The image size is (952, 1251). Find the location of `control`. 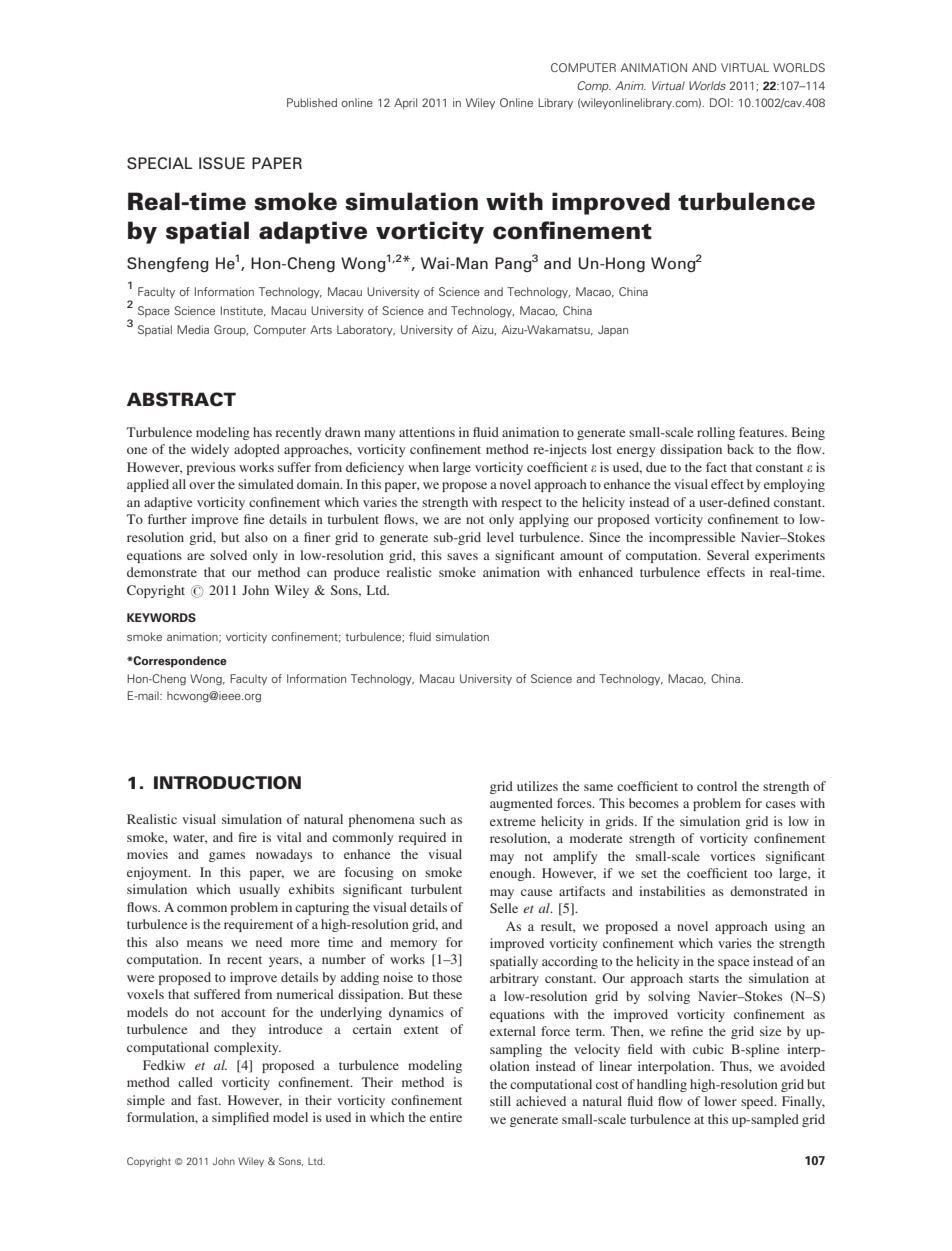

control is located at coordinates (717, 786).
